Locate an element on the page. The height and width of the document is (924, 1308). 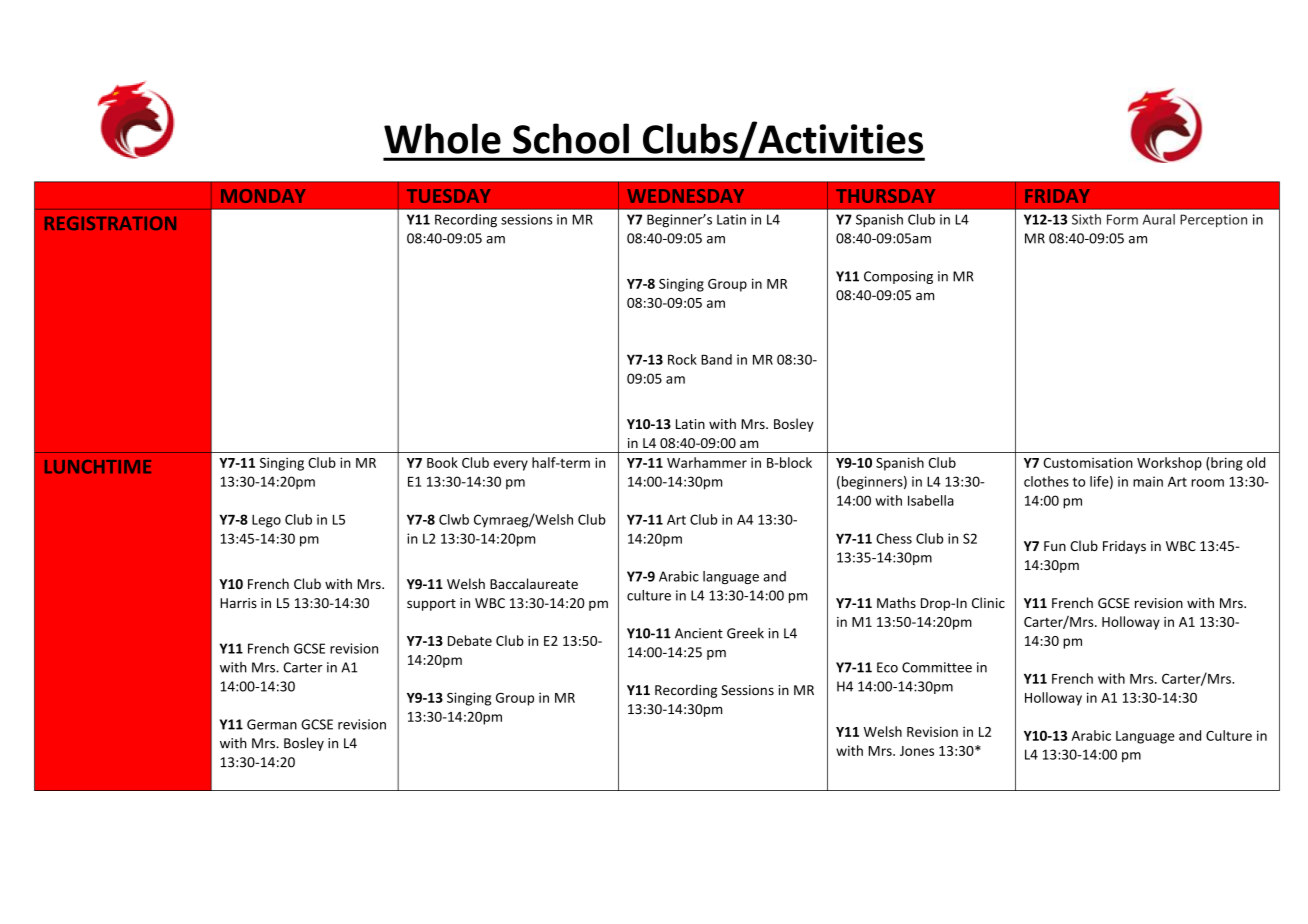
LUNCHTIME is located at coordinates (98, 467).
